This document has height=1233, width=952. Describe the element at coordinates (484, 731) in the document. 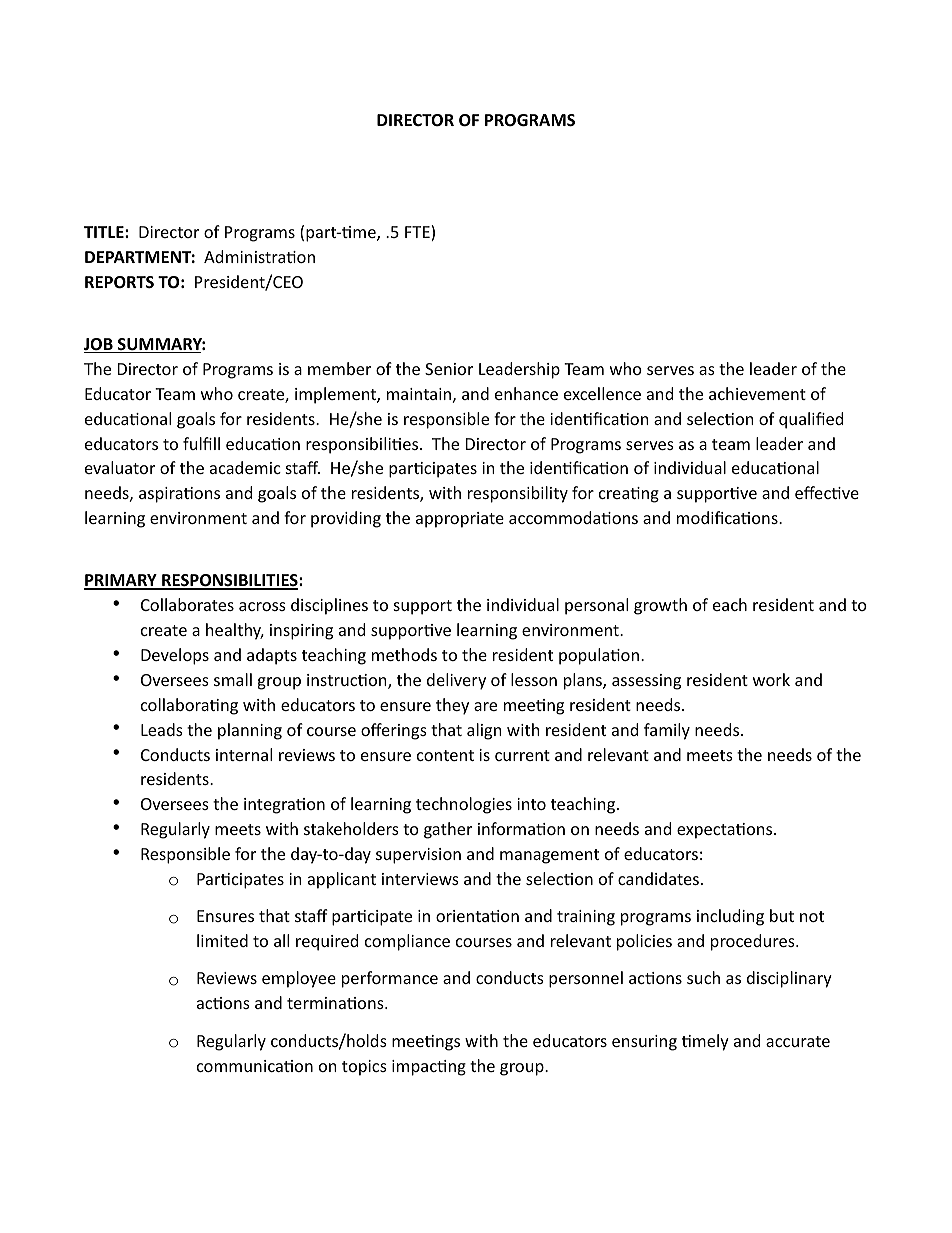

I see `align` at that location.
